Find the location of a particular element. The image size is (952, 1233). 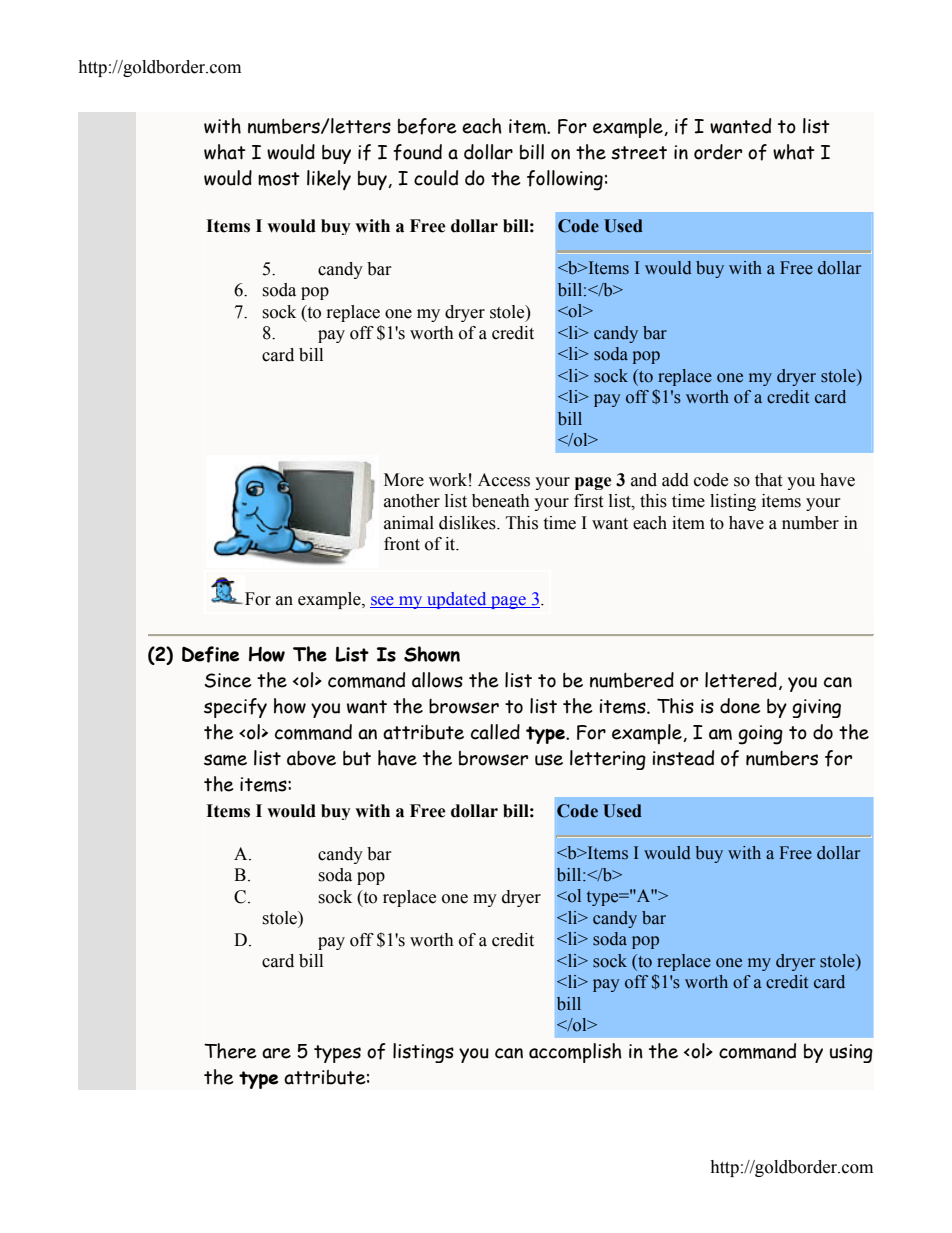

most is located at coordinates (279, 179).
